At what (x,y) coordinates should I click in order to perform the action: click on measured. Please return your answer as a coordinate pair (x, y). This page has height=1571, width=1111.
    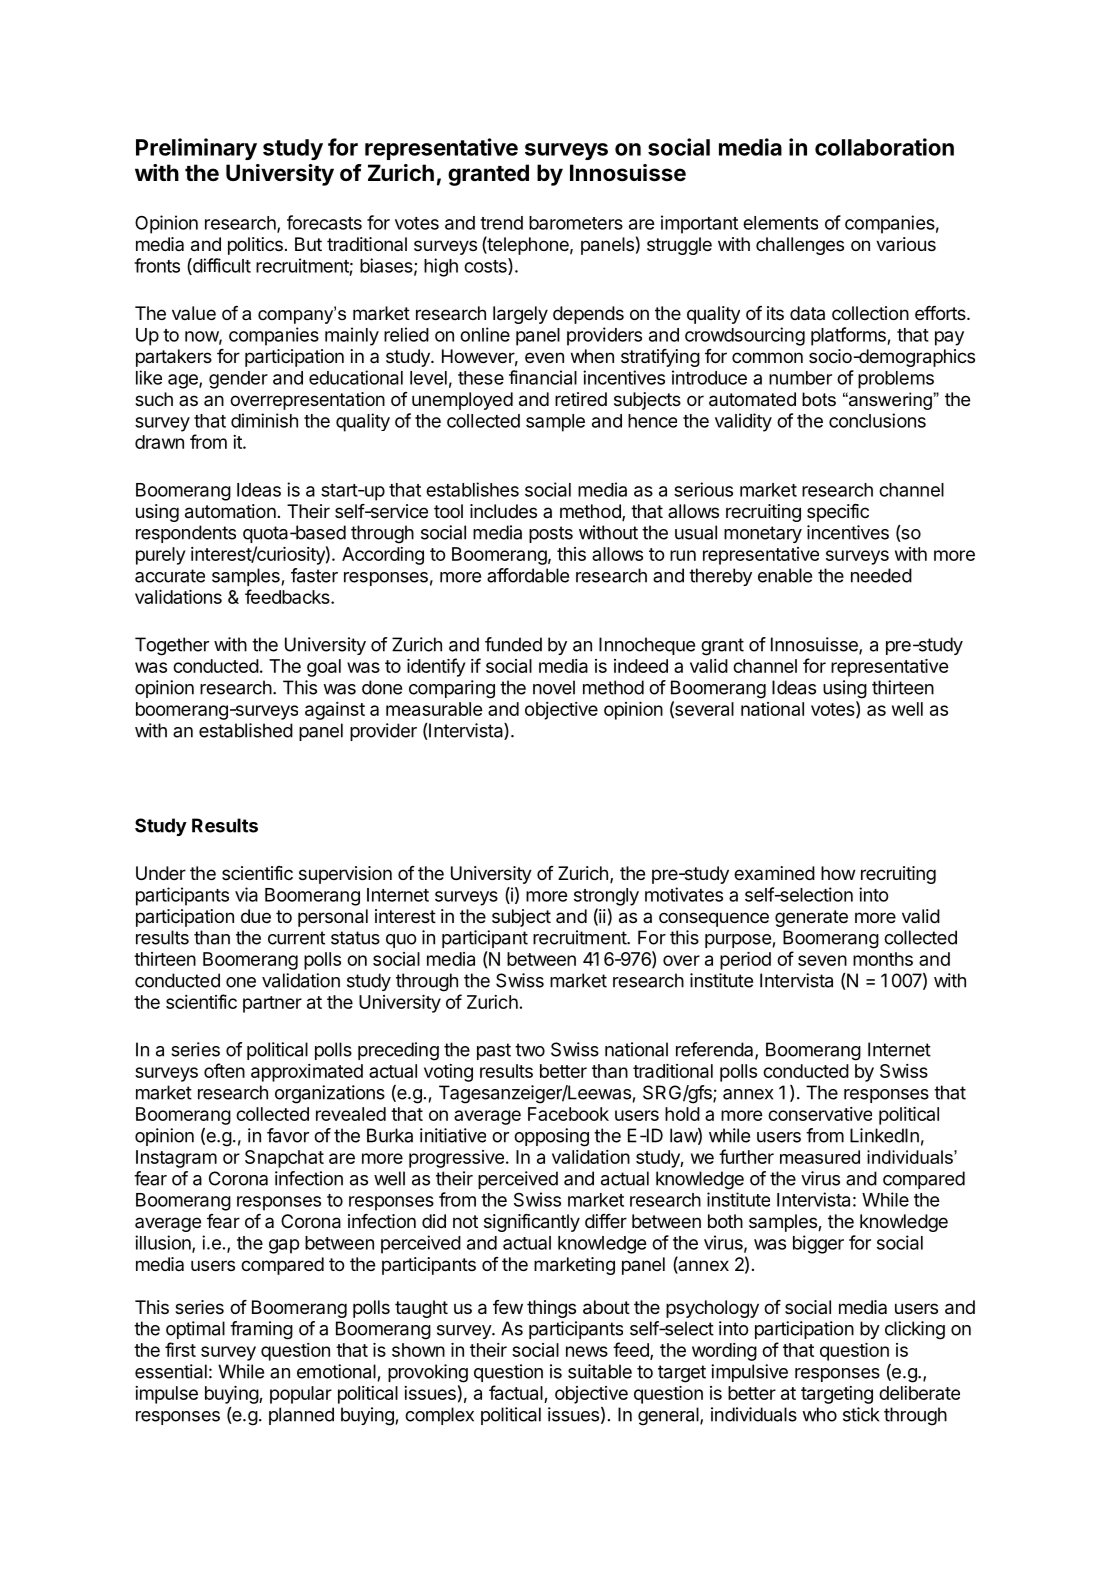
    Looking at the image, I should click on (820, 1157).
